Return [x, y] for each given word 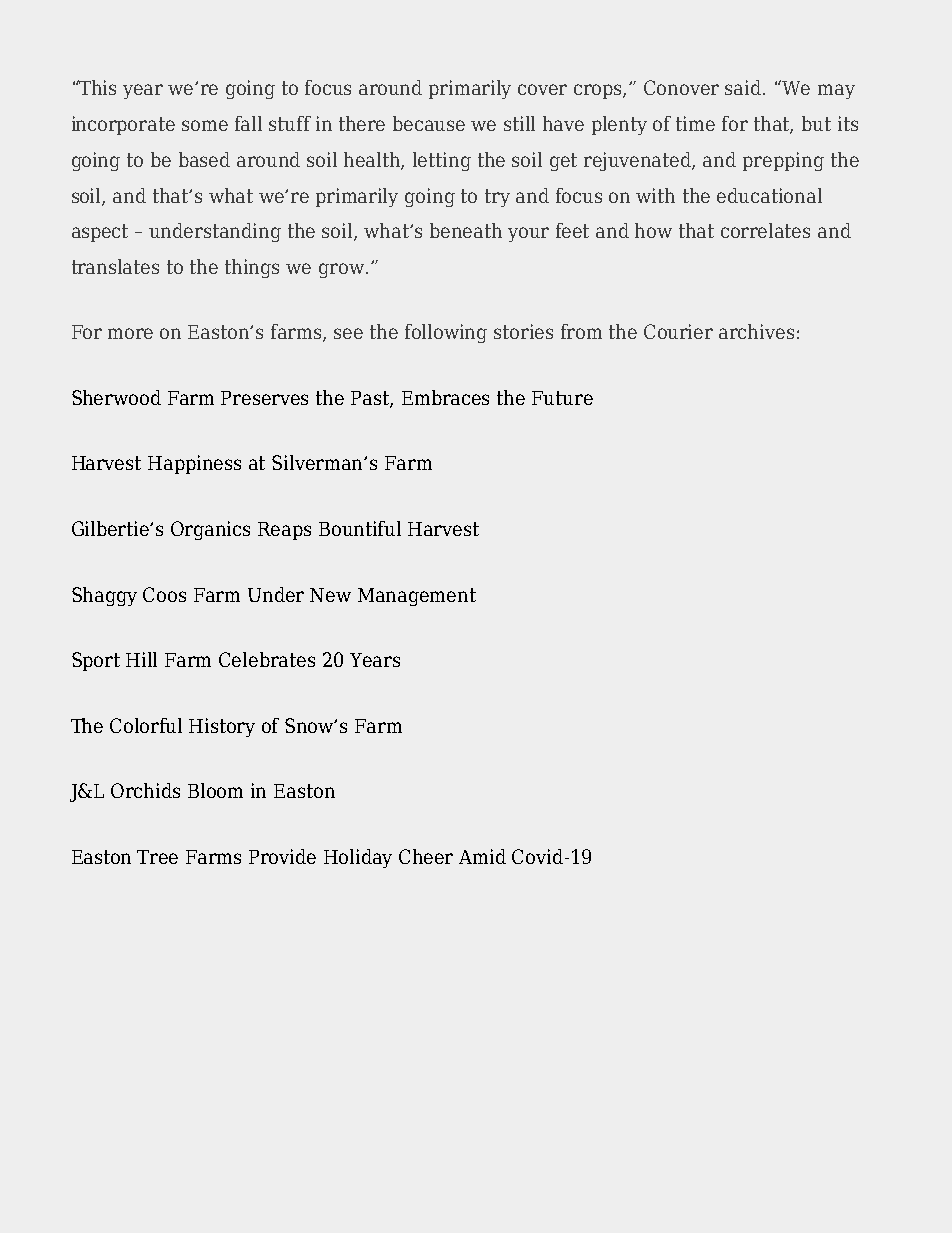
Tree [157, 857]
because [429, 123]
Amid [482, 856]
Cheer [426, 856]
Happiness [194, 464]
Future [562, 398]
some [205, 125]
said [744, 87]
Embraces [445, 397]
